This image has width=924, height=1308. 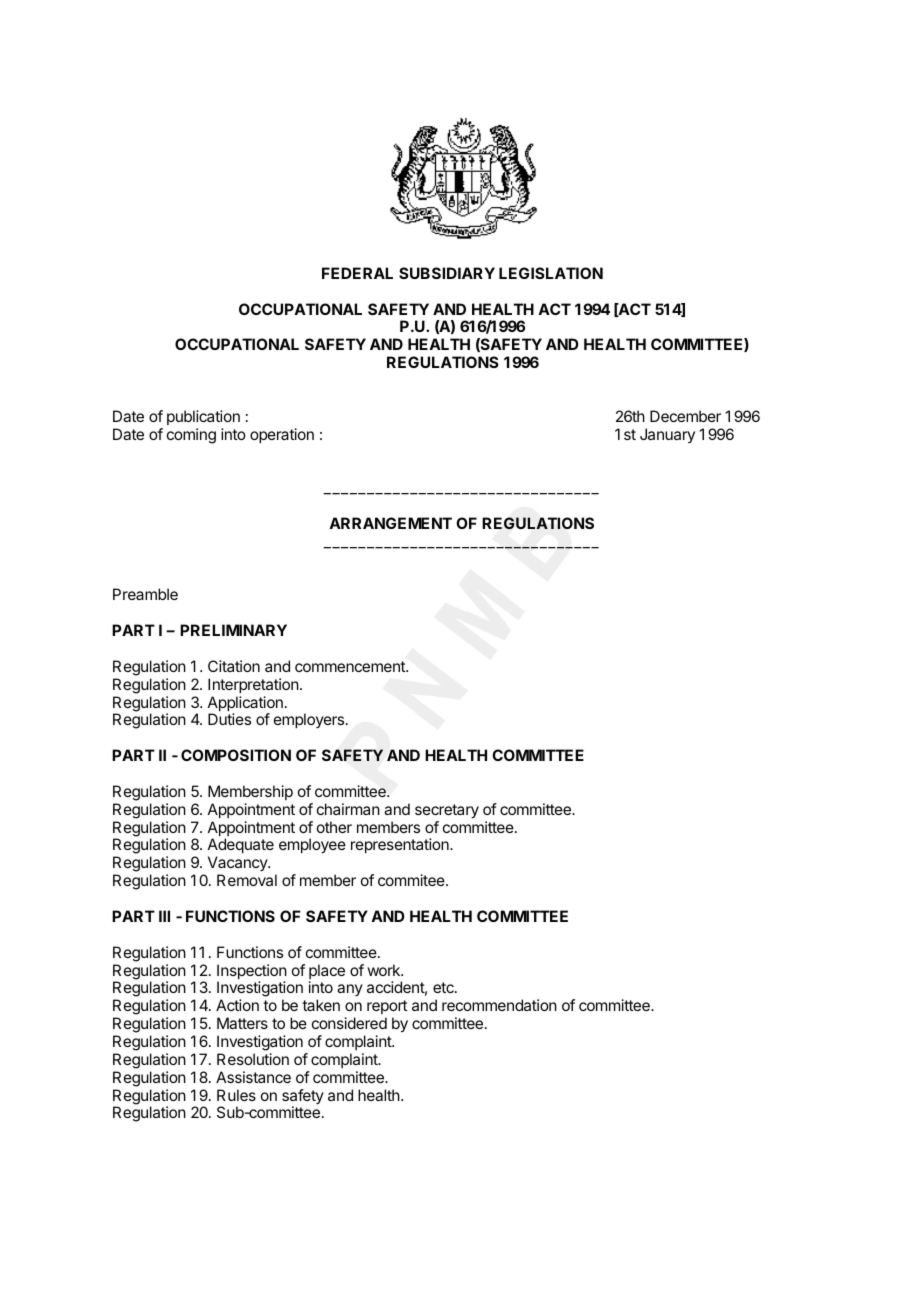 What do you see at coordinates (387, 1007) in the image?
I see `report` at bounding box center [387, 1007].
